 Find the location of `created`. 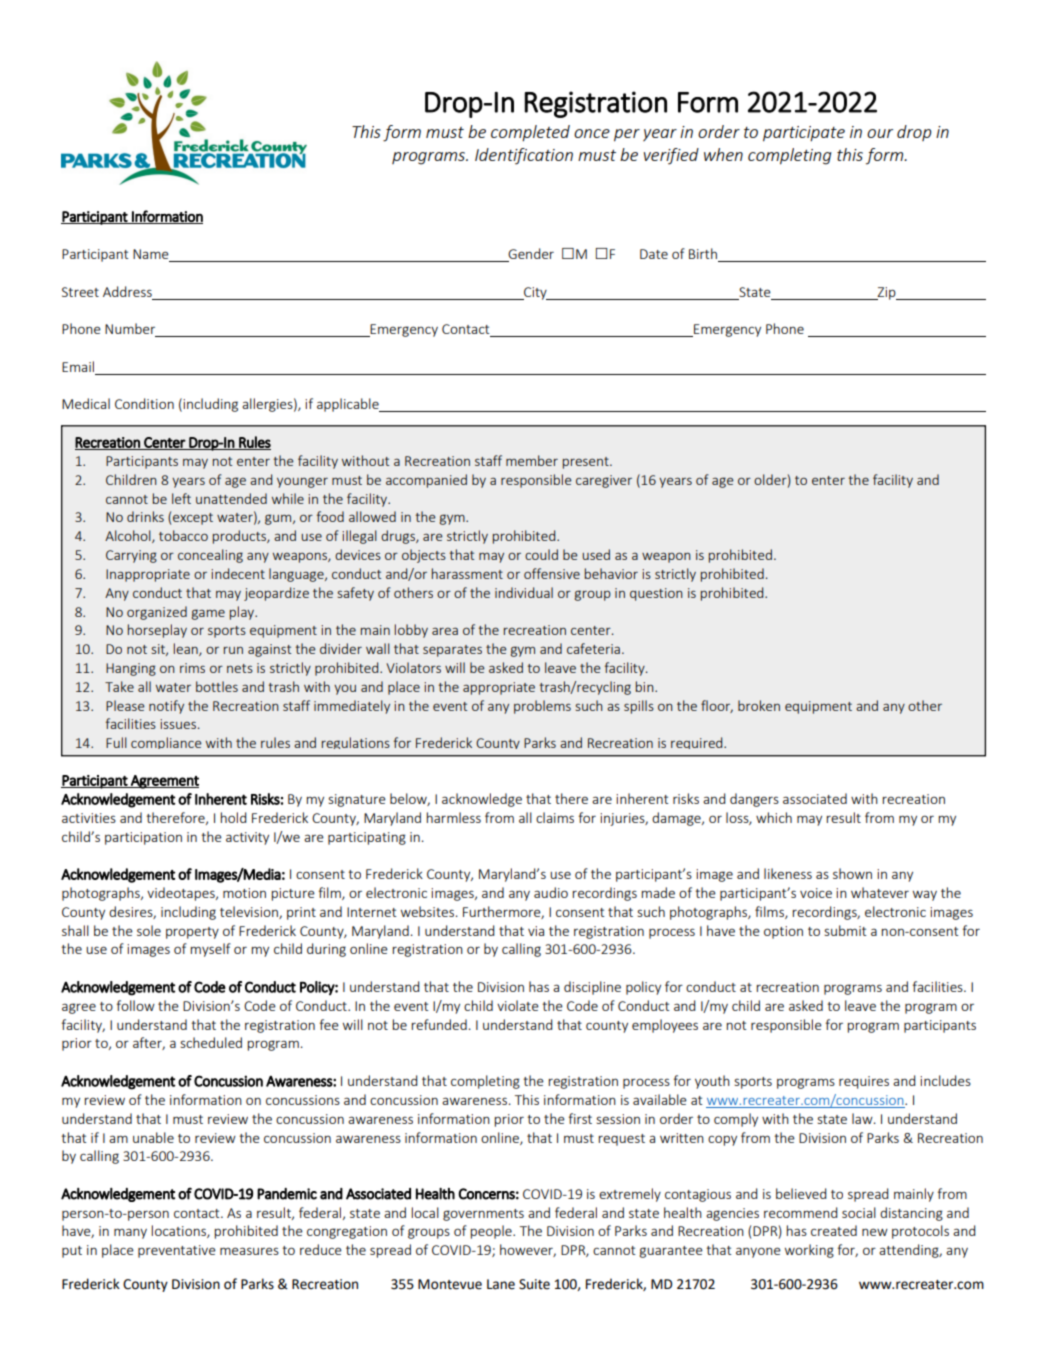

created is located at coordinates (834, 1230).
